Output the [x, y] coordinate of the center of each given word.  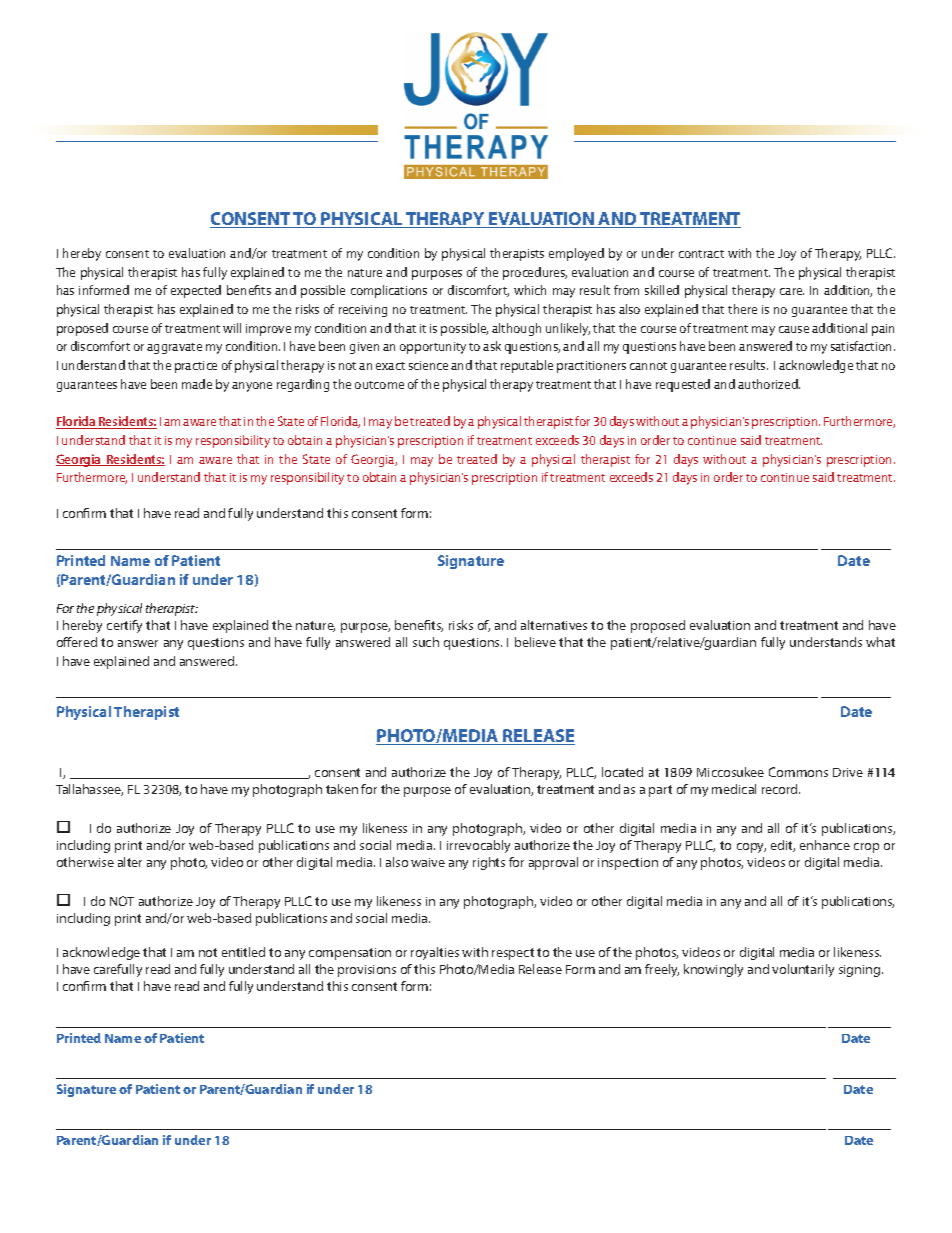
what [880, 642]
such [426, 642]
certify [124, 626]
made [197, 384]
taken [342, 789]
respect [513, 954]
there [742, 309]
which [530, 290]
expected [196, 291]
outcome [379, 385]
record [781, 789]
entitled [243, 952]
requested [683, 385]
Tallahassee [89, 790]
